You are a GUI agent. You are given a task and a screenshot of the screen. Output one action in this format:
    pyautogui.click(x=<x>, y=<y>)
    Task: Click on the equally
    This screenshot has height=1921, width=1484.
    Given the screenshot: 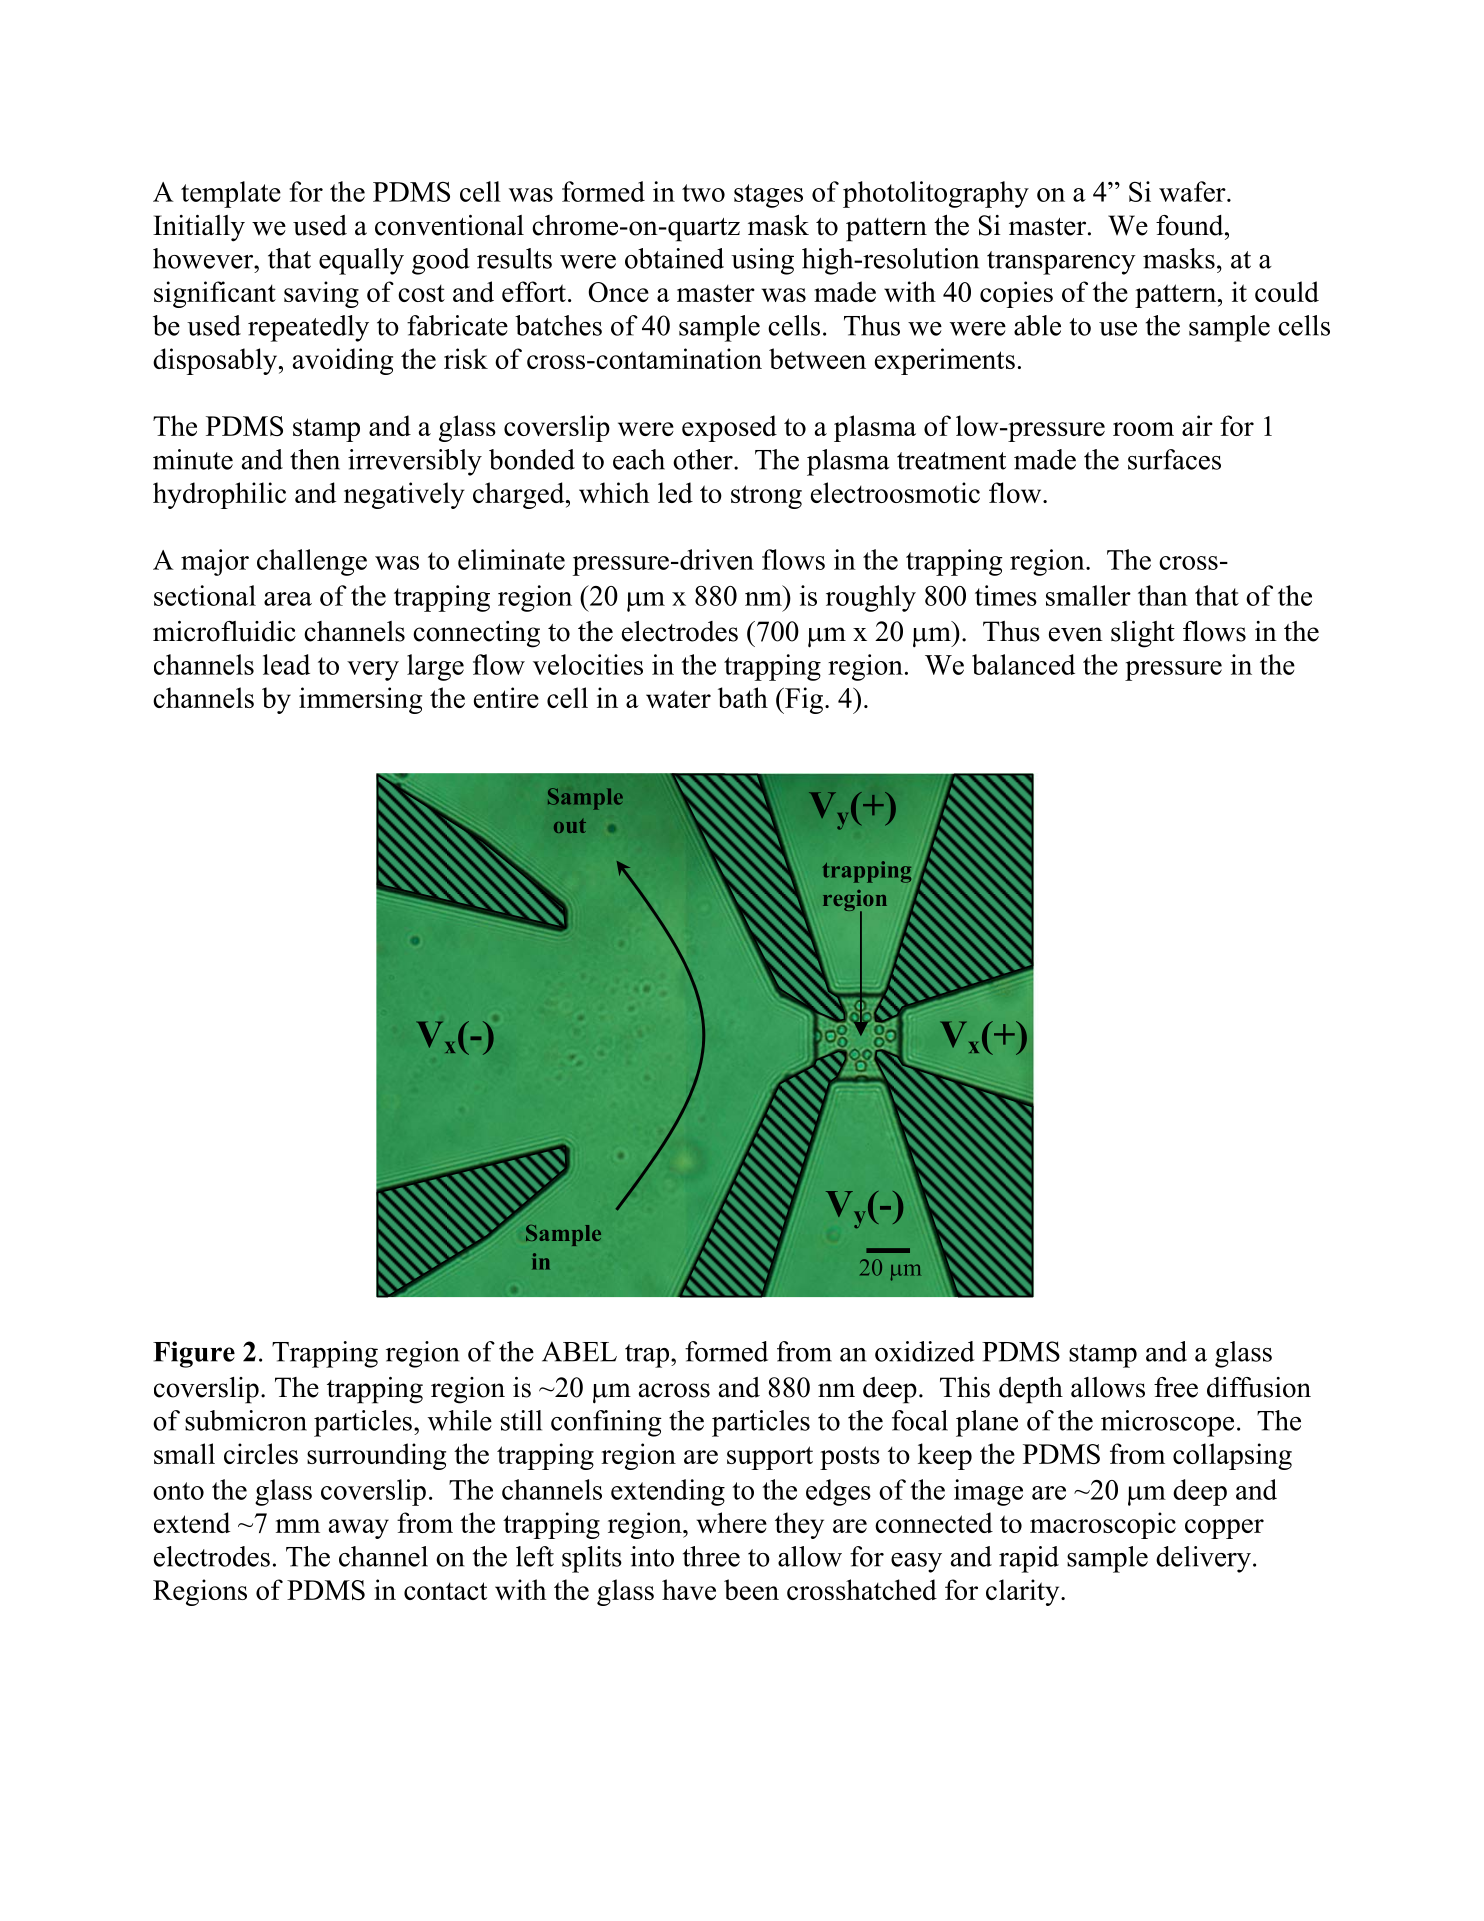 What is the action you would take?
    pyautogui.click(x=361, y=261)
